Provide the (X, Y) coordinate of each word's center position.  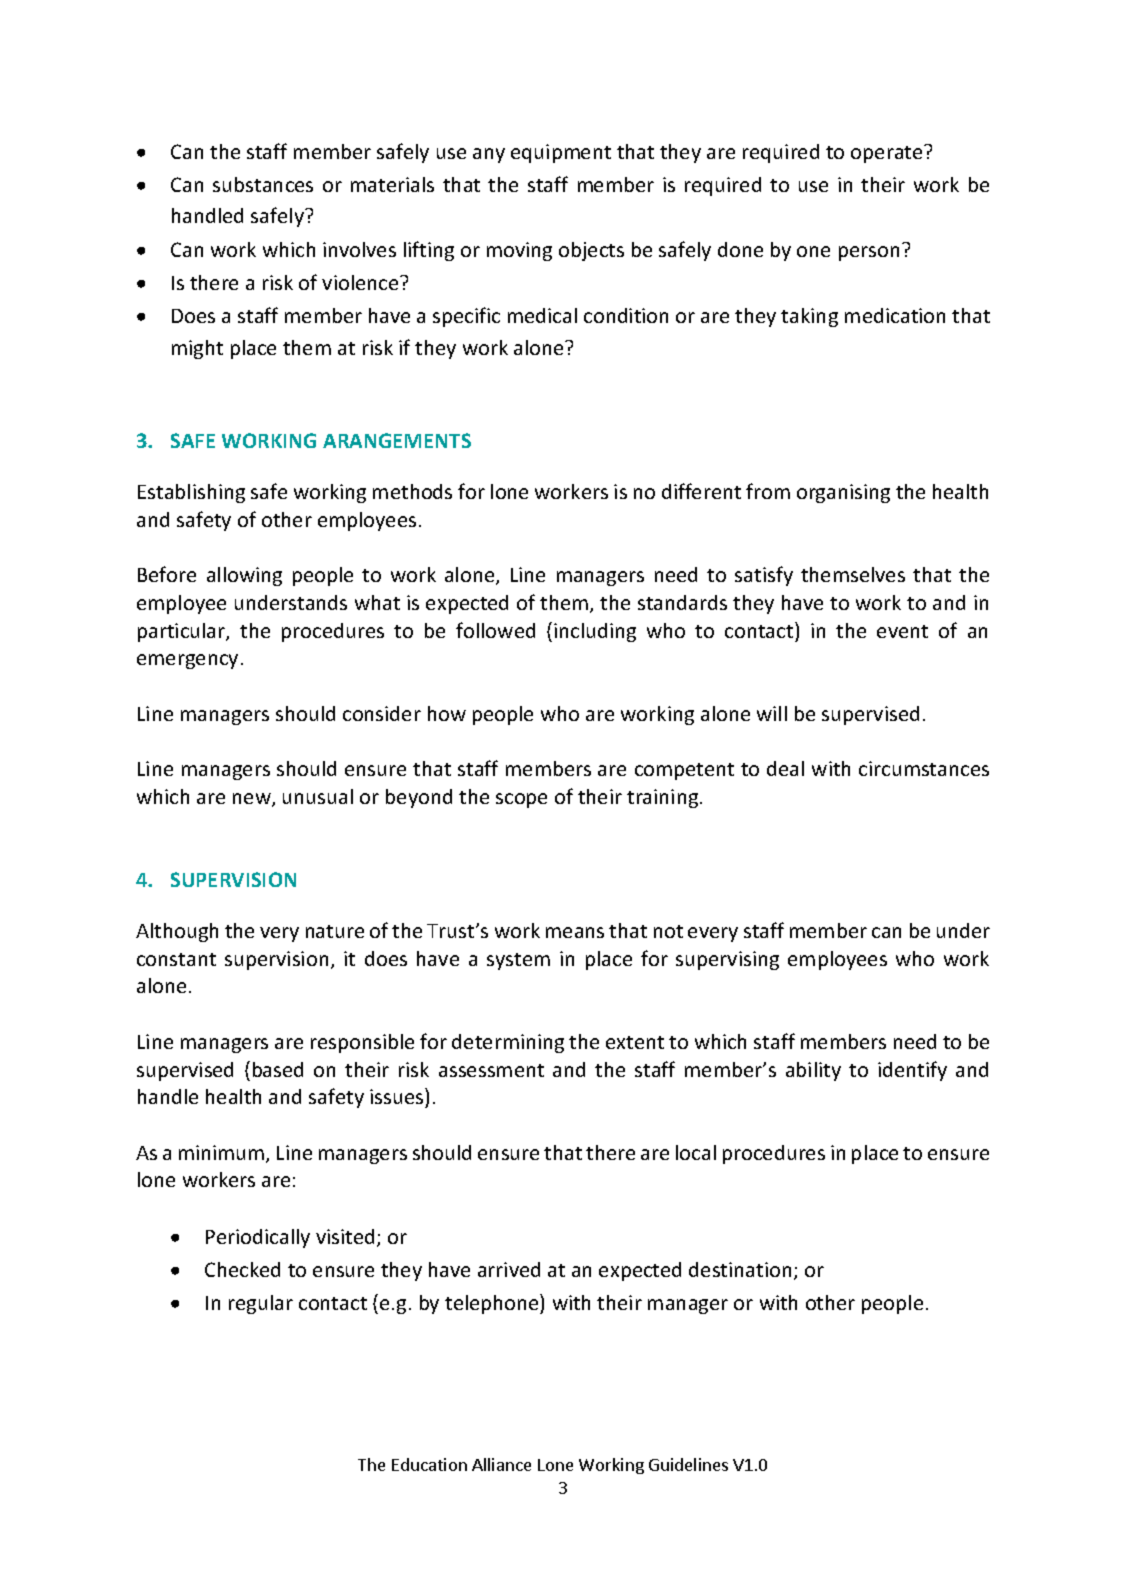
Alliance (501, 1464)
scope (521, 800)
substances (263, 184)
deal (785, 768)
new (253, 800)
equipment (561, 153)
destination (740, 1269)
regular (261, 1304)
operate (888, 154)
